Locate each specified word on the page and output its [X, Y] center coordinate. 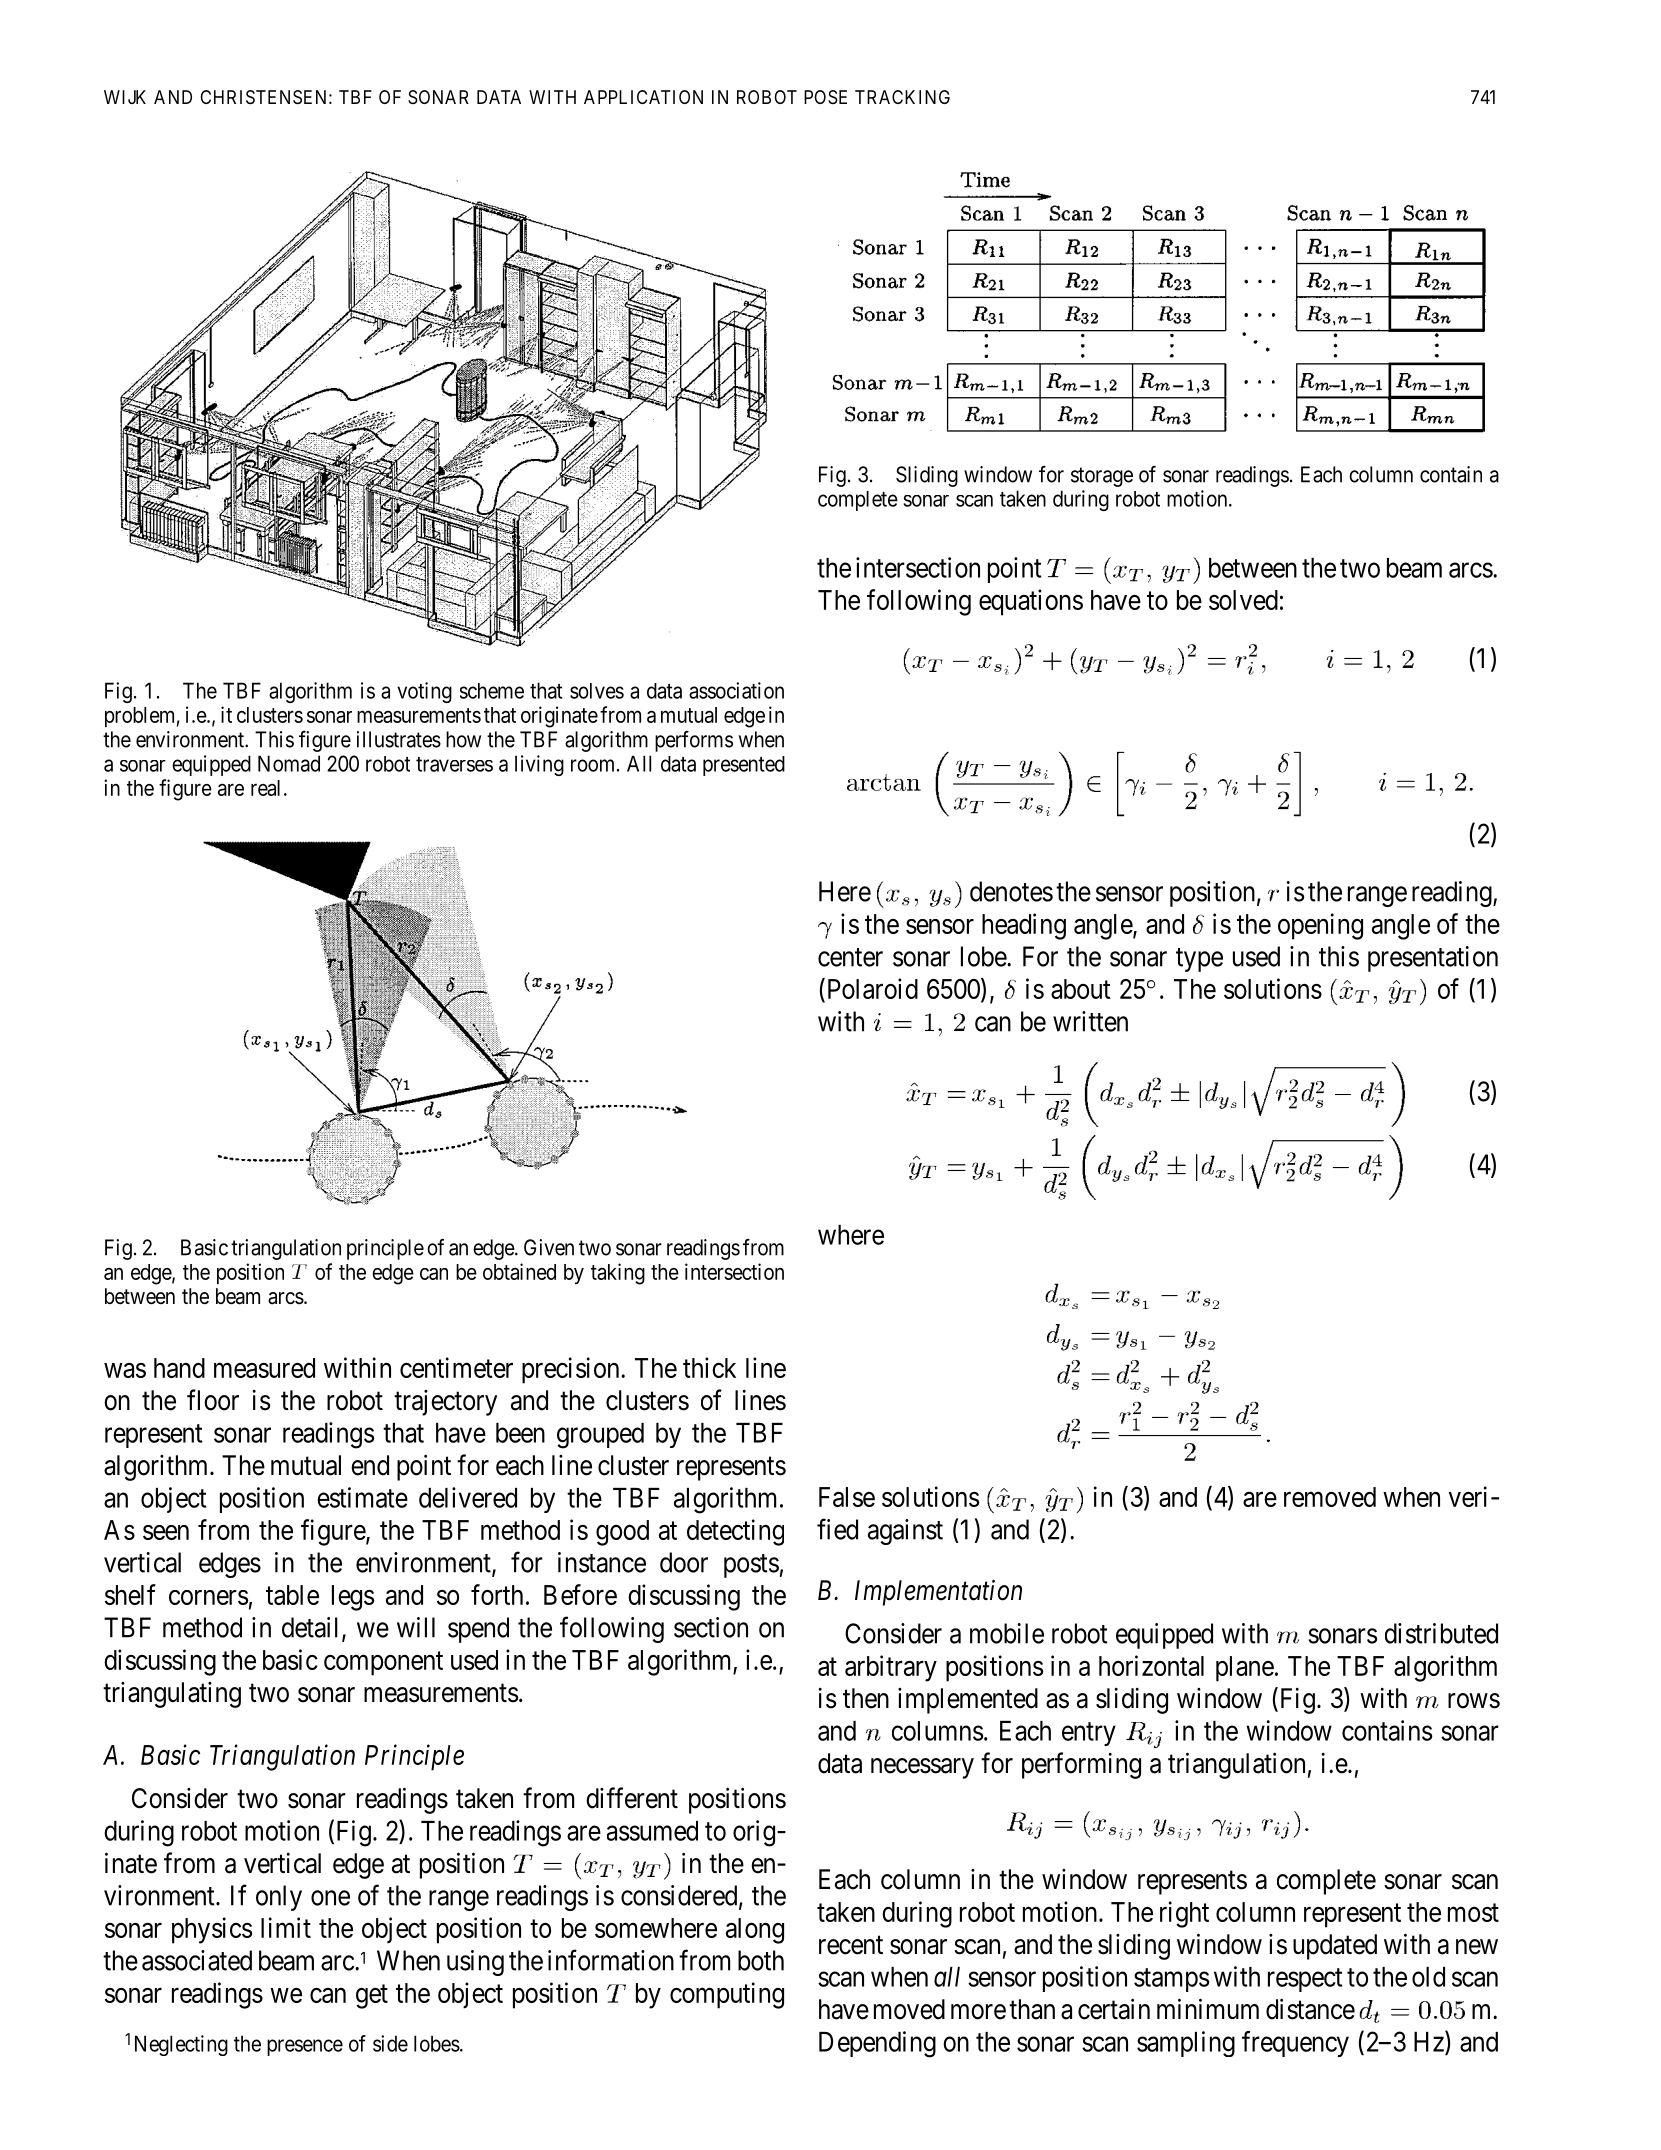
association [736, 690]
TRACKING [902, 97]
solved [1243, 600]
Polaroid [871, 988]
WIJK [125, 97]
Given [549, 1247]
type [1199, 960]
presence [305, 2047]
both [761, 1960]
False [847, 1497]
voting [424, 692]
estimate [362, 1497]
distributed [1441, 1633]
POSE [825, 97]
